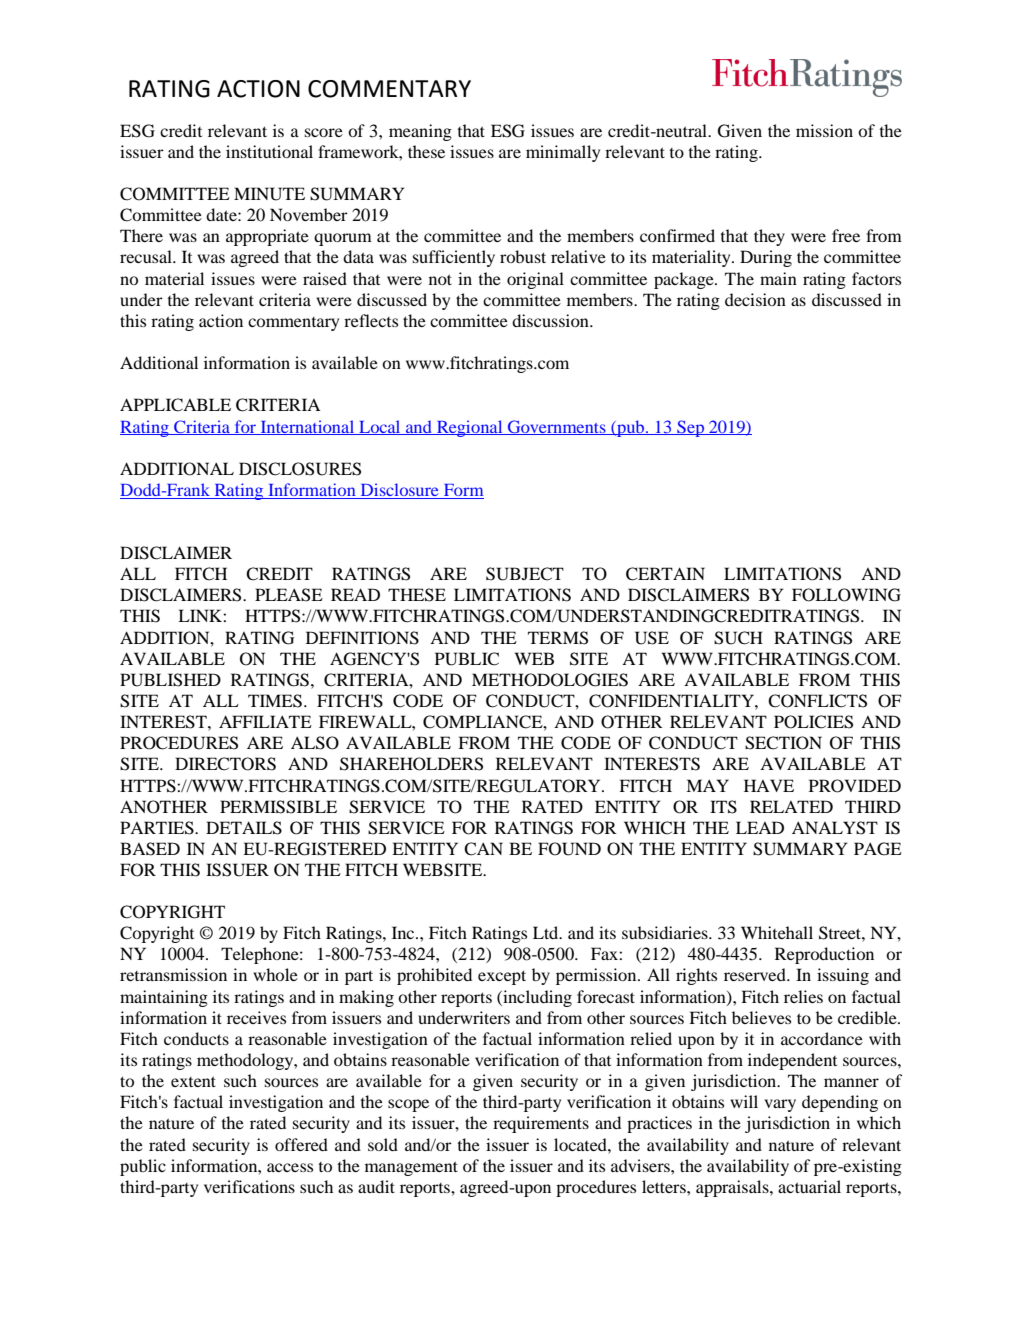  What do you see at coordinates (563, 153) in the page?
I see `minimally` at bounding box center [563, 153].
